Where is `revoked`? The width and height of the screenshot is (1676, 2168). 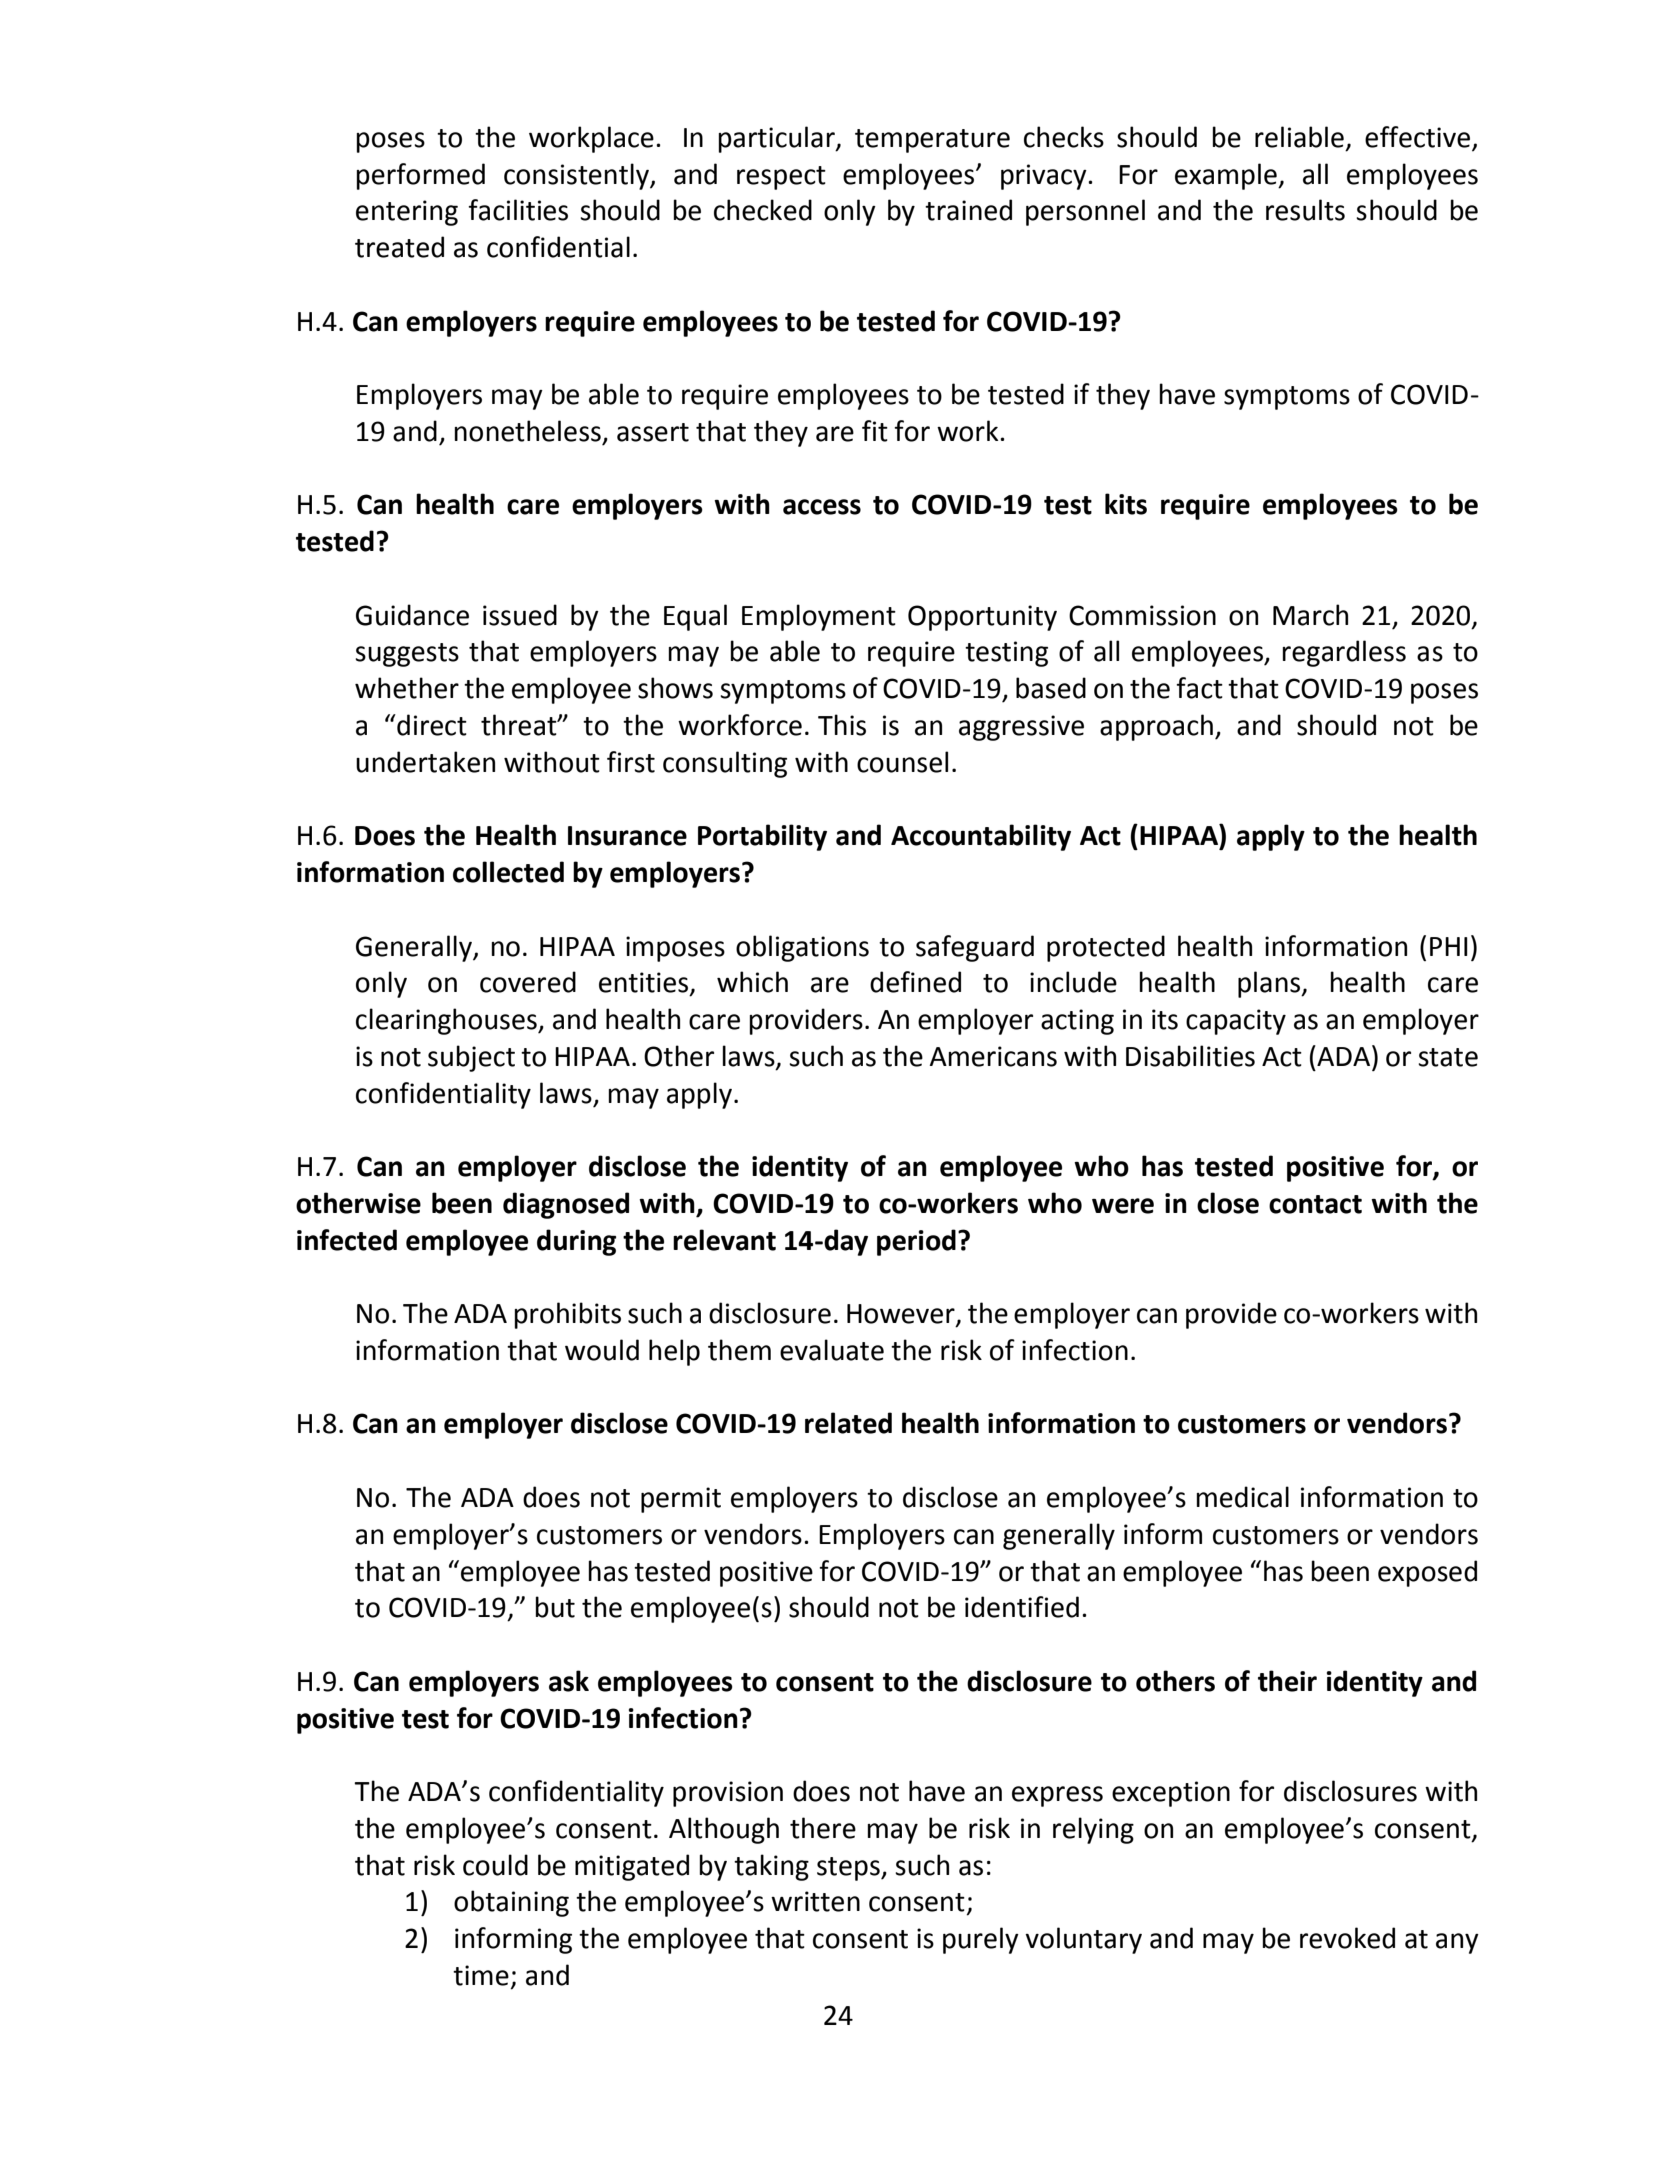 revoked is located at coordinates (1347, 1938).
